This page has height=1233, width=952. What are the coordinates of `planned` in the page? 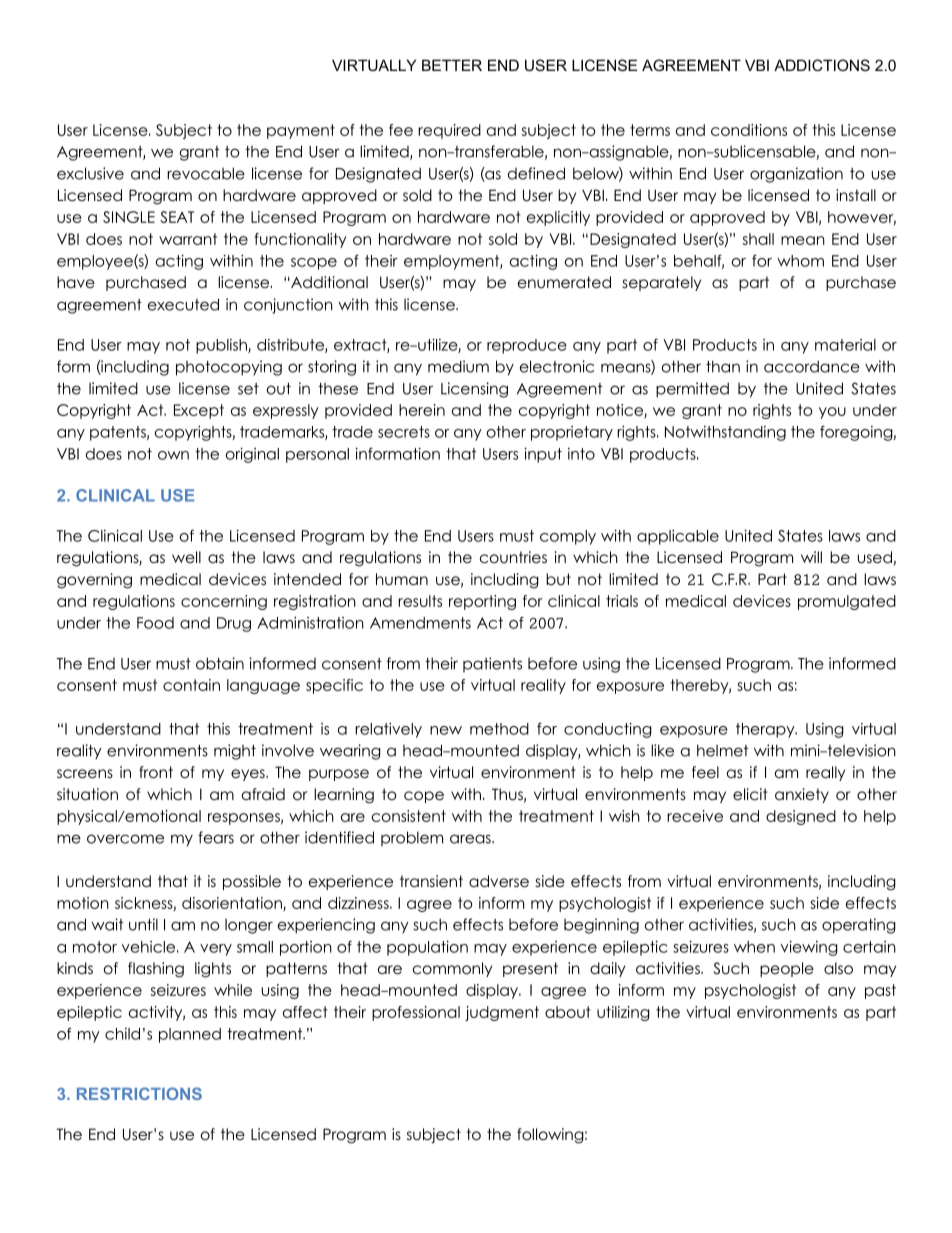 It's located at (190, 1035).
